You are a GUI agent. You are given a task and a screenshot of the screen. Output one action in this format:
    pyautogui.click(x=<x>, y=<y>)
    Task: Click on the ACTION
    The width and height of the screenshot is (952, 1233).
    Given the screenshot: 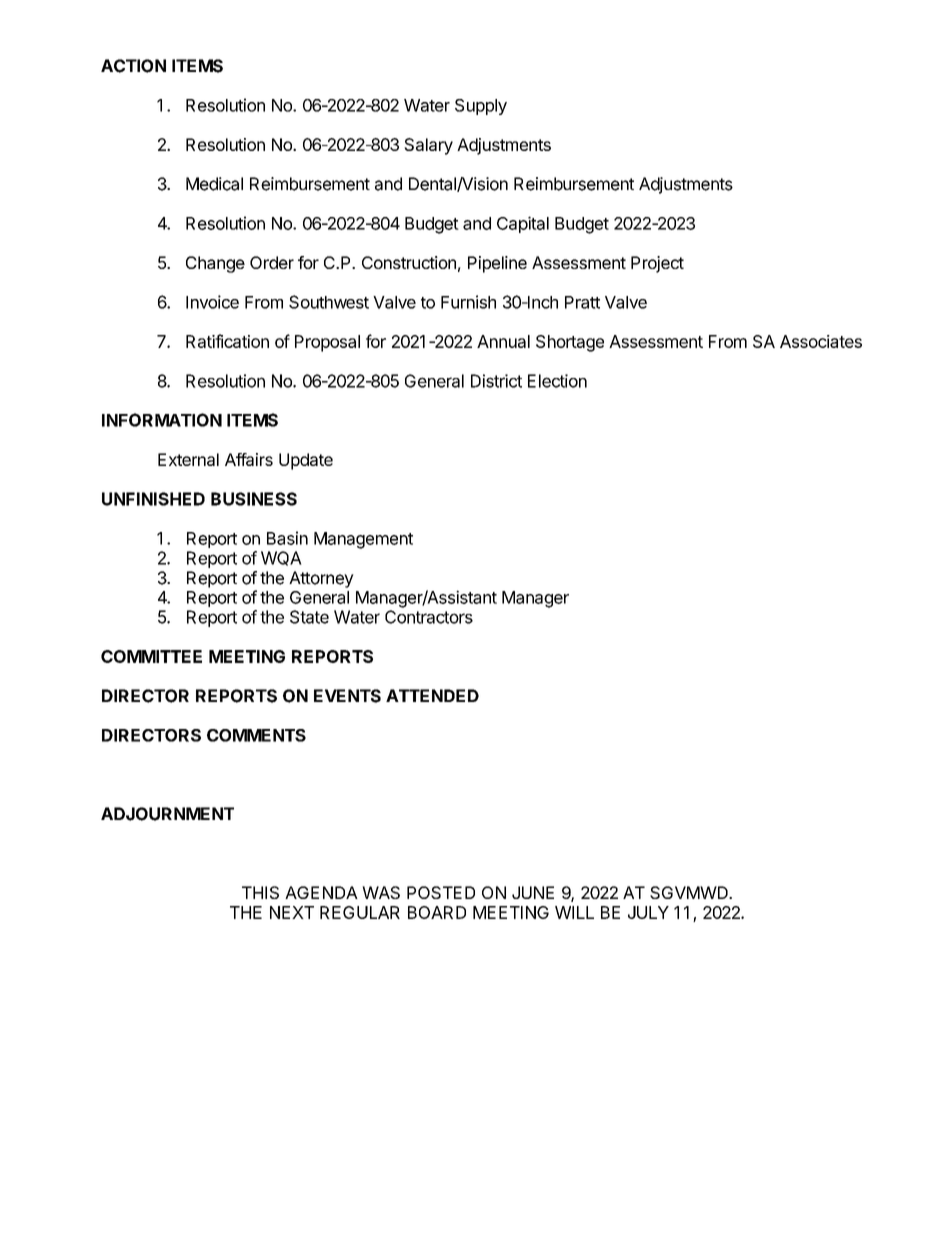 What is the action you would take?
    pyautogui.click(x=133, y=66)
